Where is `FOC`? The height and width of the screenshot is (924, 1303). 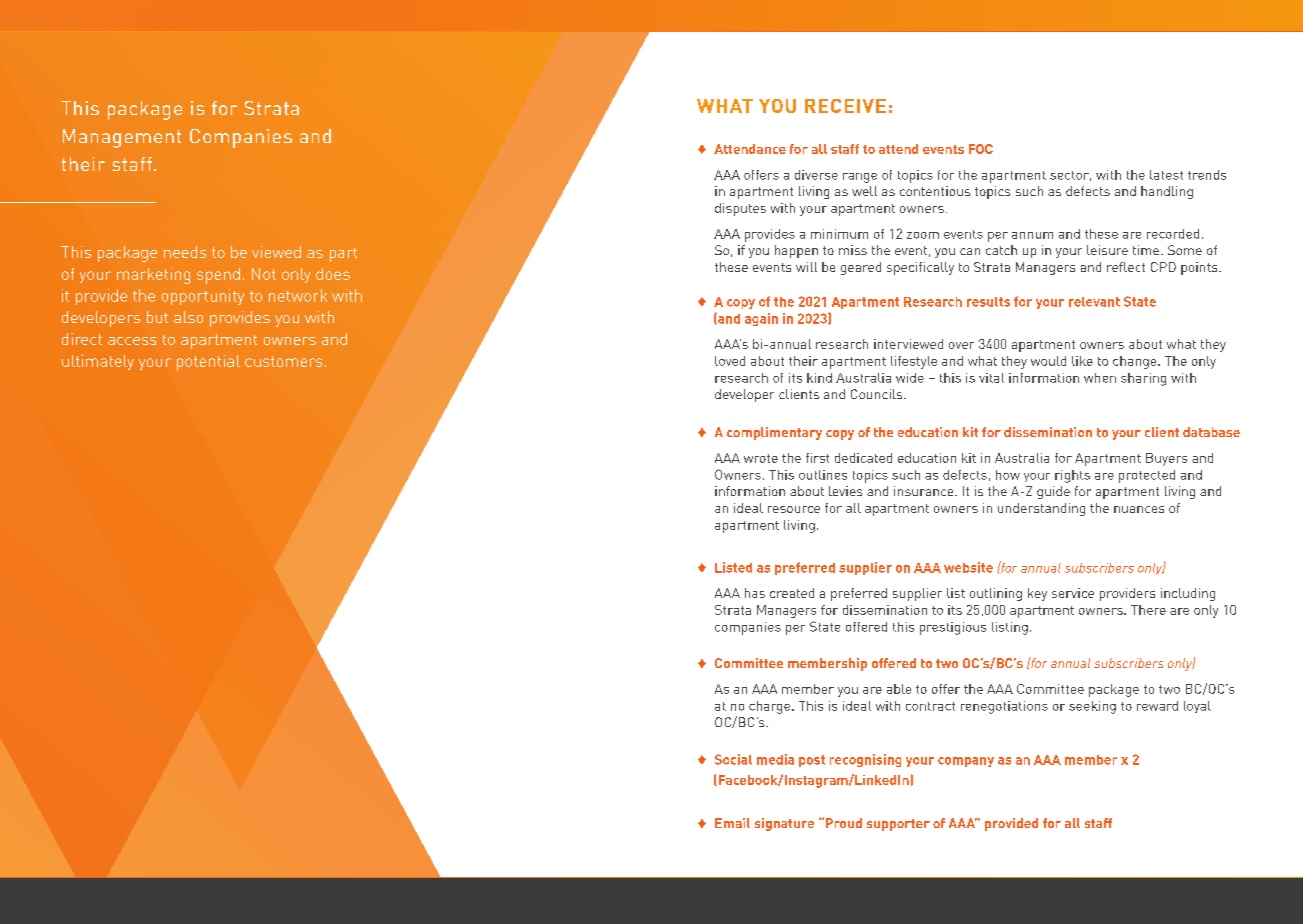
FOC is located at coordinates (981, 149).
